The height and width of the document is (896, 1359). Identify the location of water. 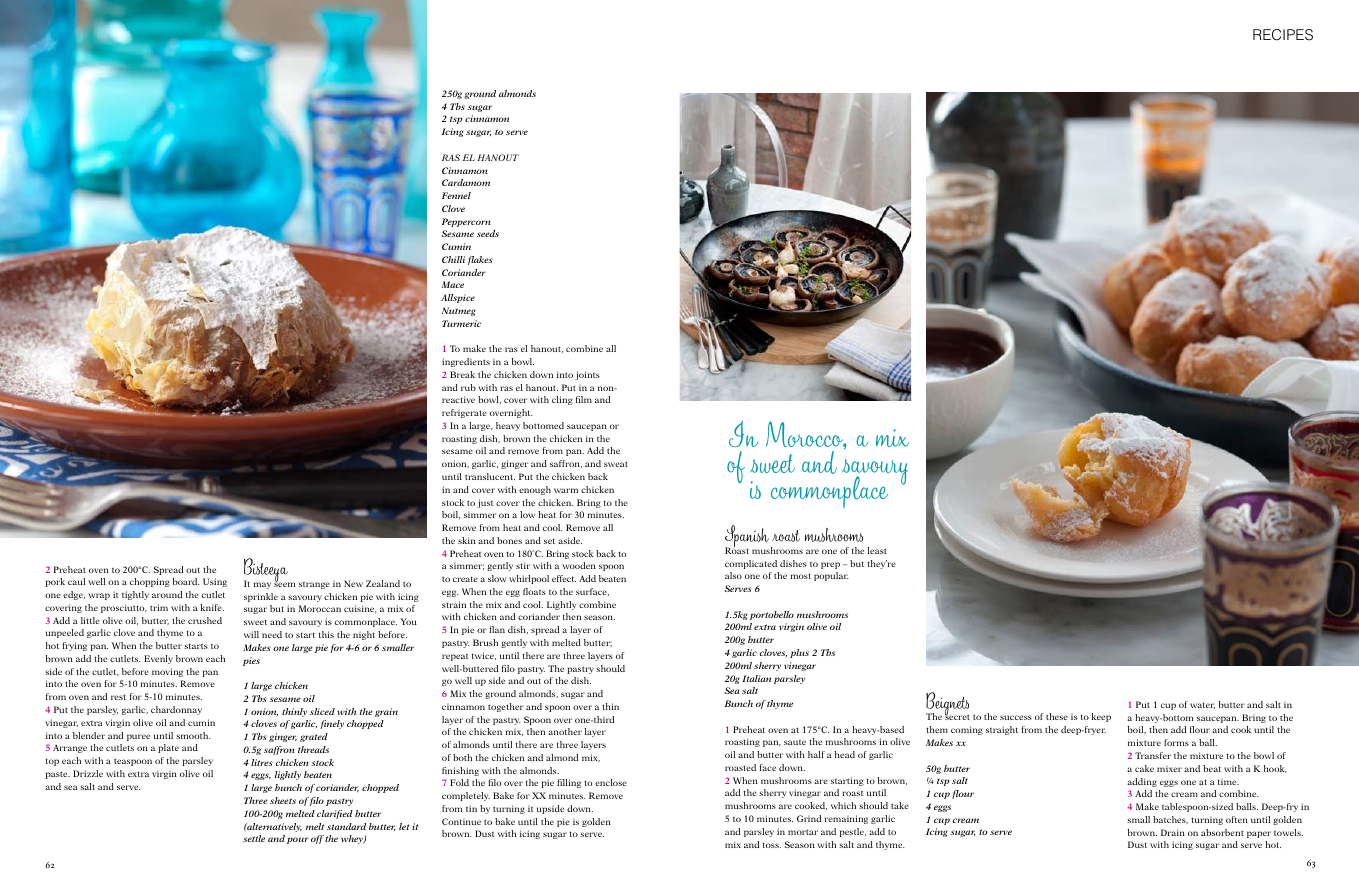
(1202, 705).
